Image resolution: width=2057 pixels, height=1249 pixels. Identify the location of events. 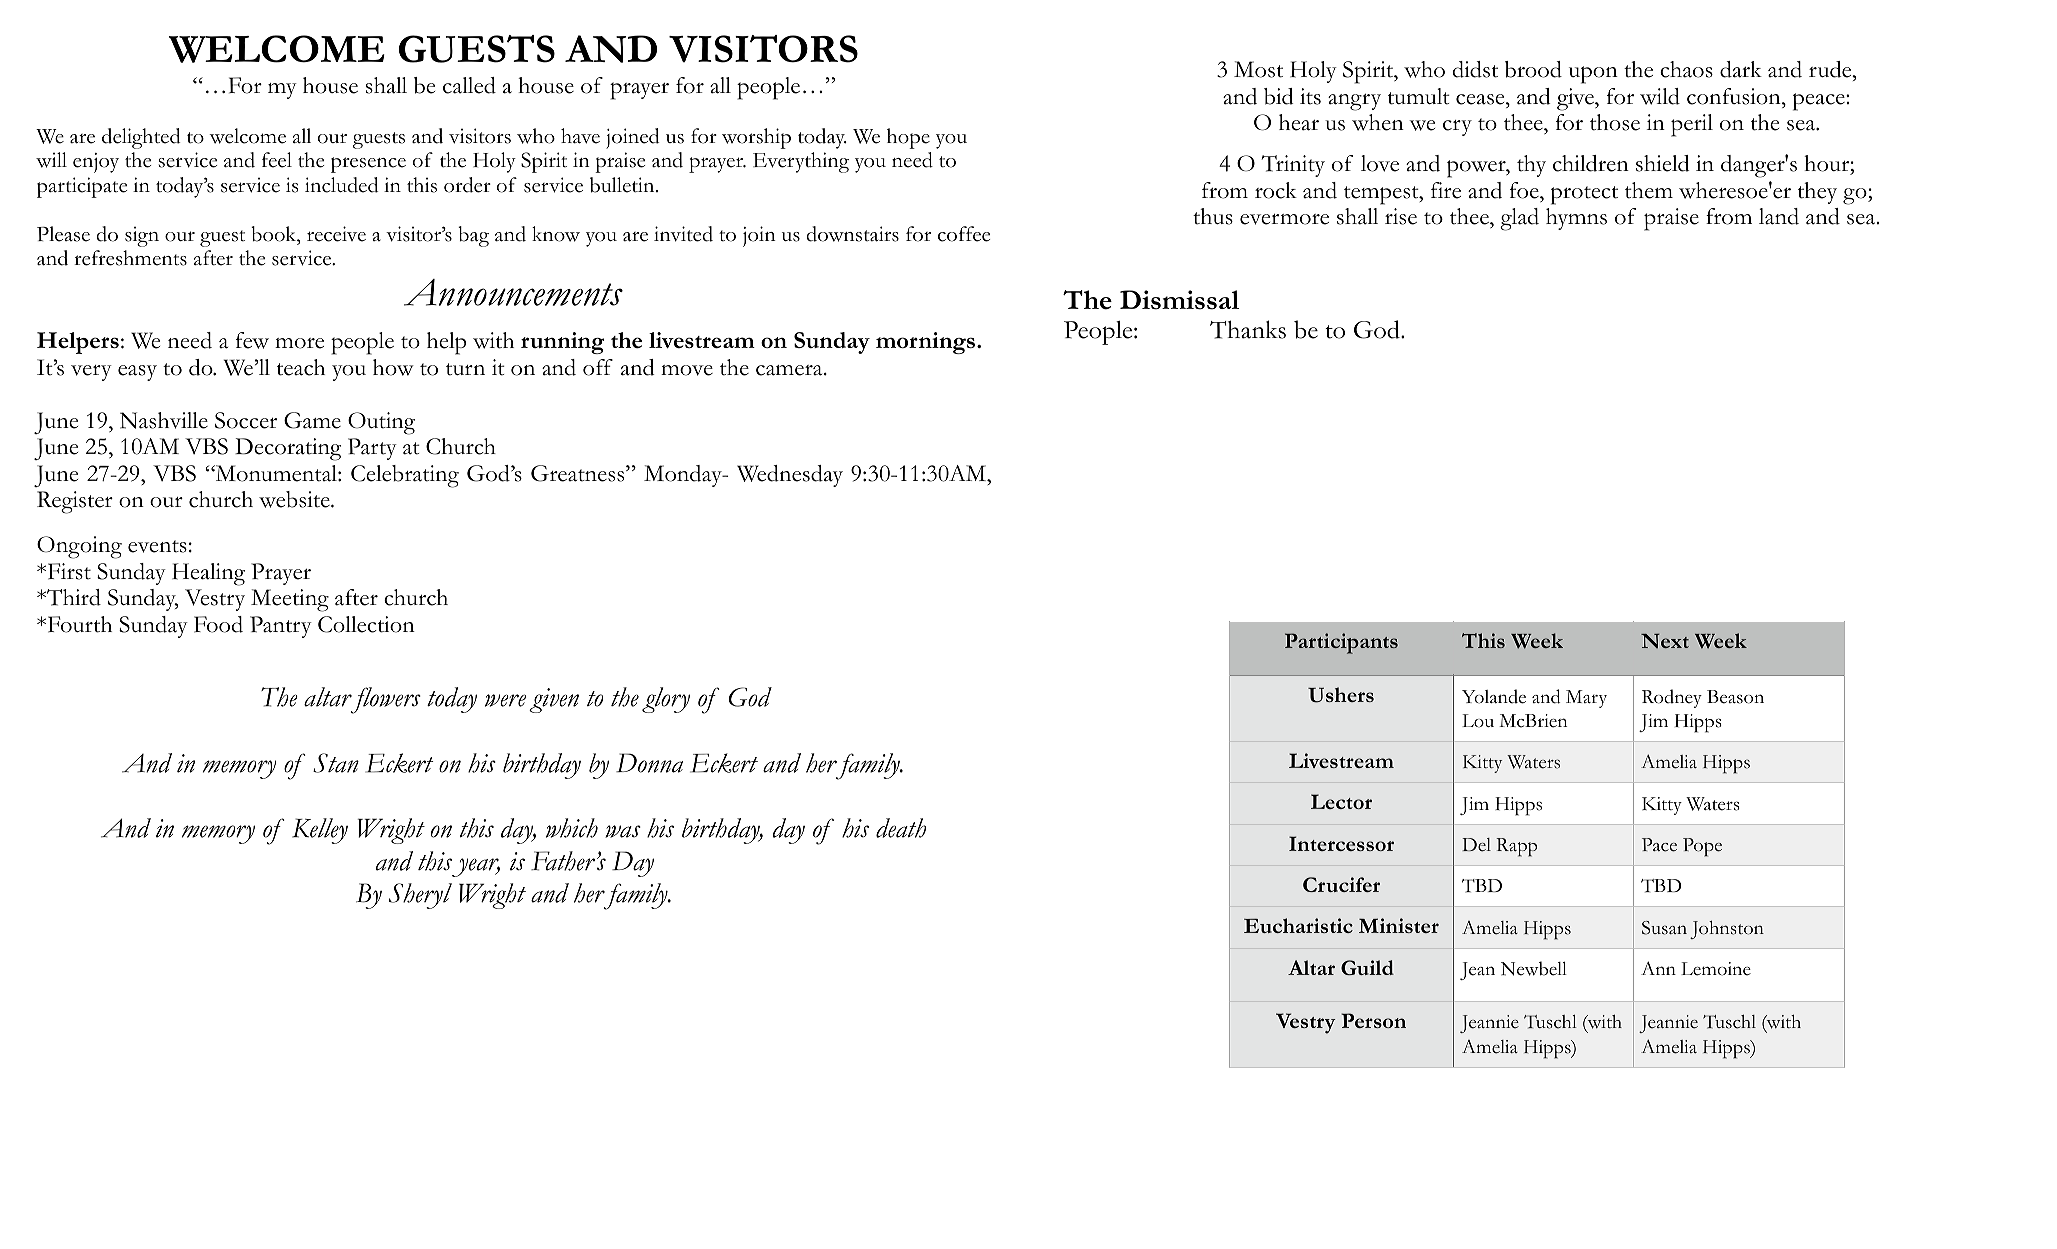
(157, 546).
